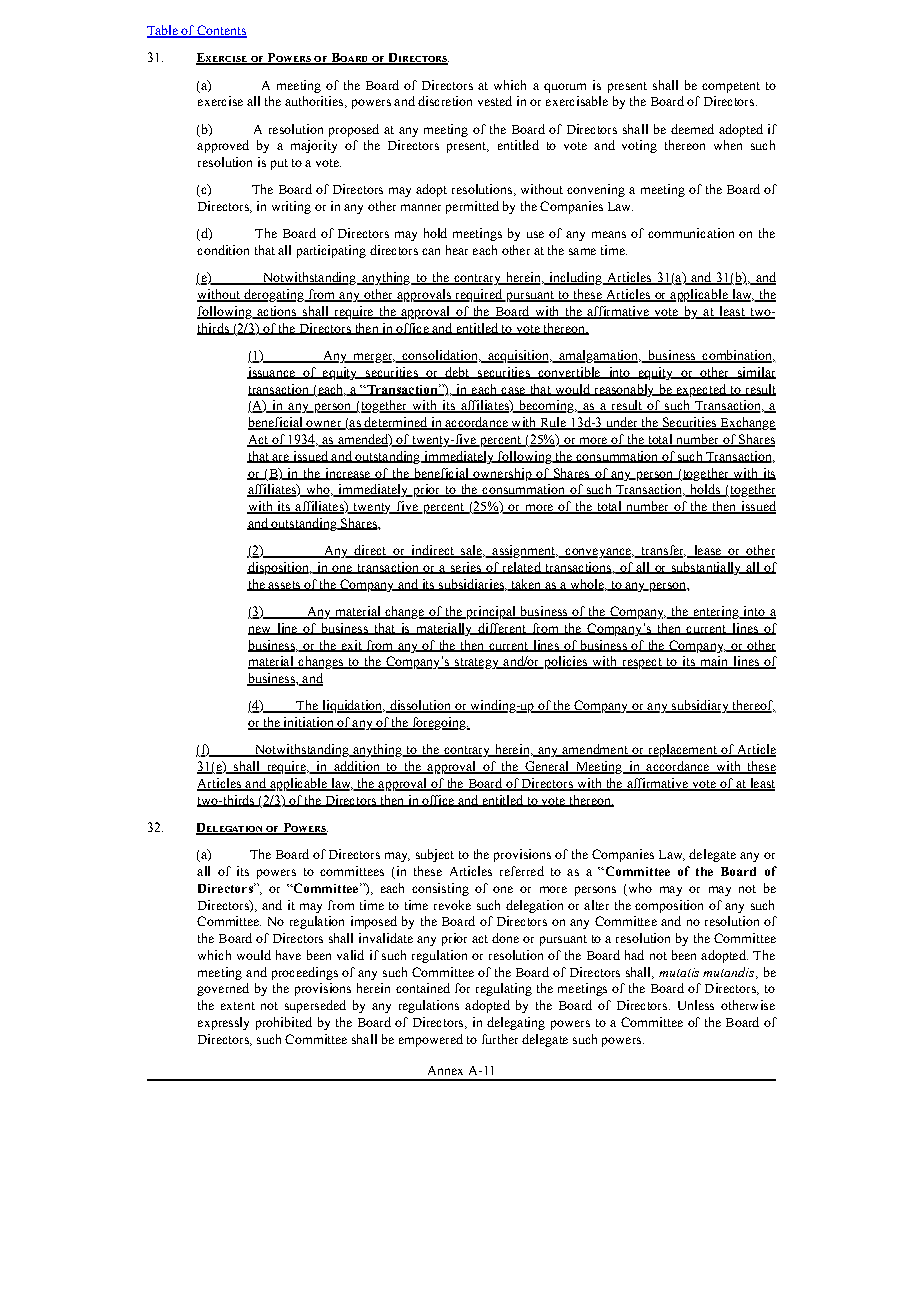 The height and width of the screenshot is (1308, 924). I want to click on expressly, so click(223, 1023).
